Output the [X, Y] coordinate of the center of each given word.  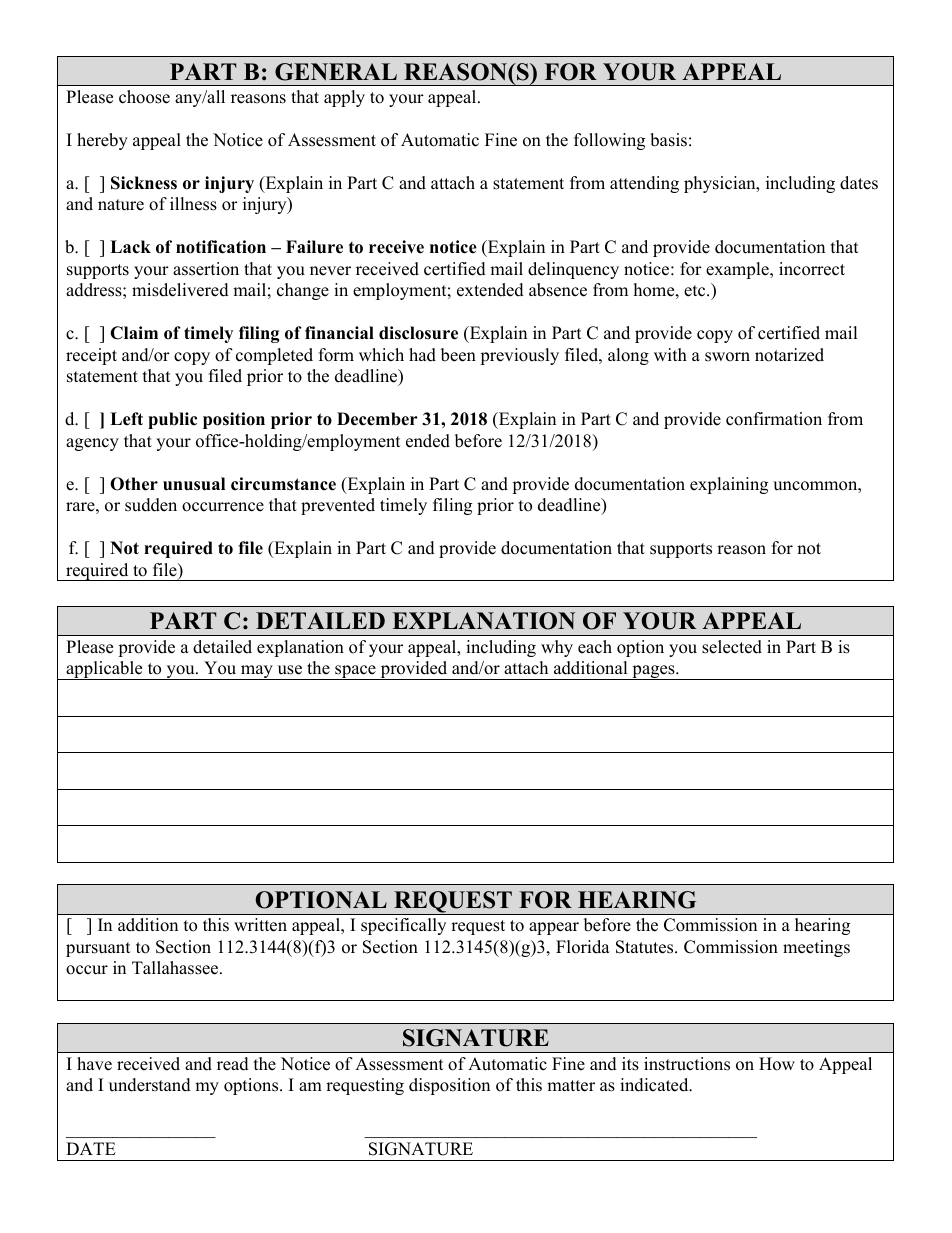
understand [150, 1085]
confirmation [774, 419]
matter [571, 1086]
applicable [104, 670]
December [377, 419]
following [609, 141]
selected [732, 647]
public [172, 420]
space [355, 672]
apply [344, 98]
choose [144, 97]
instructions [687, 1064]
